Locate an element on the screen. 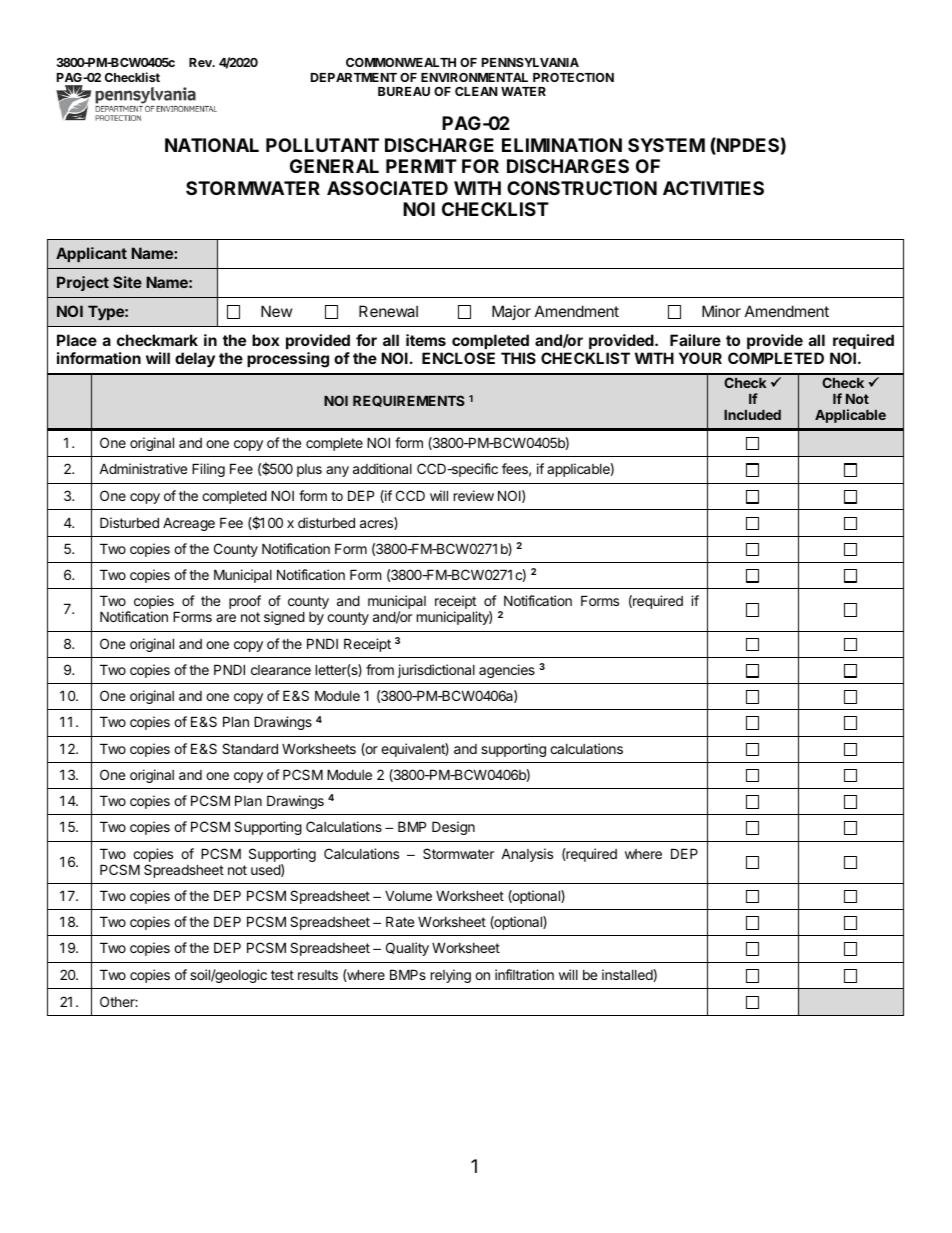  PROTECTION is located at coordinates (573, 77).
